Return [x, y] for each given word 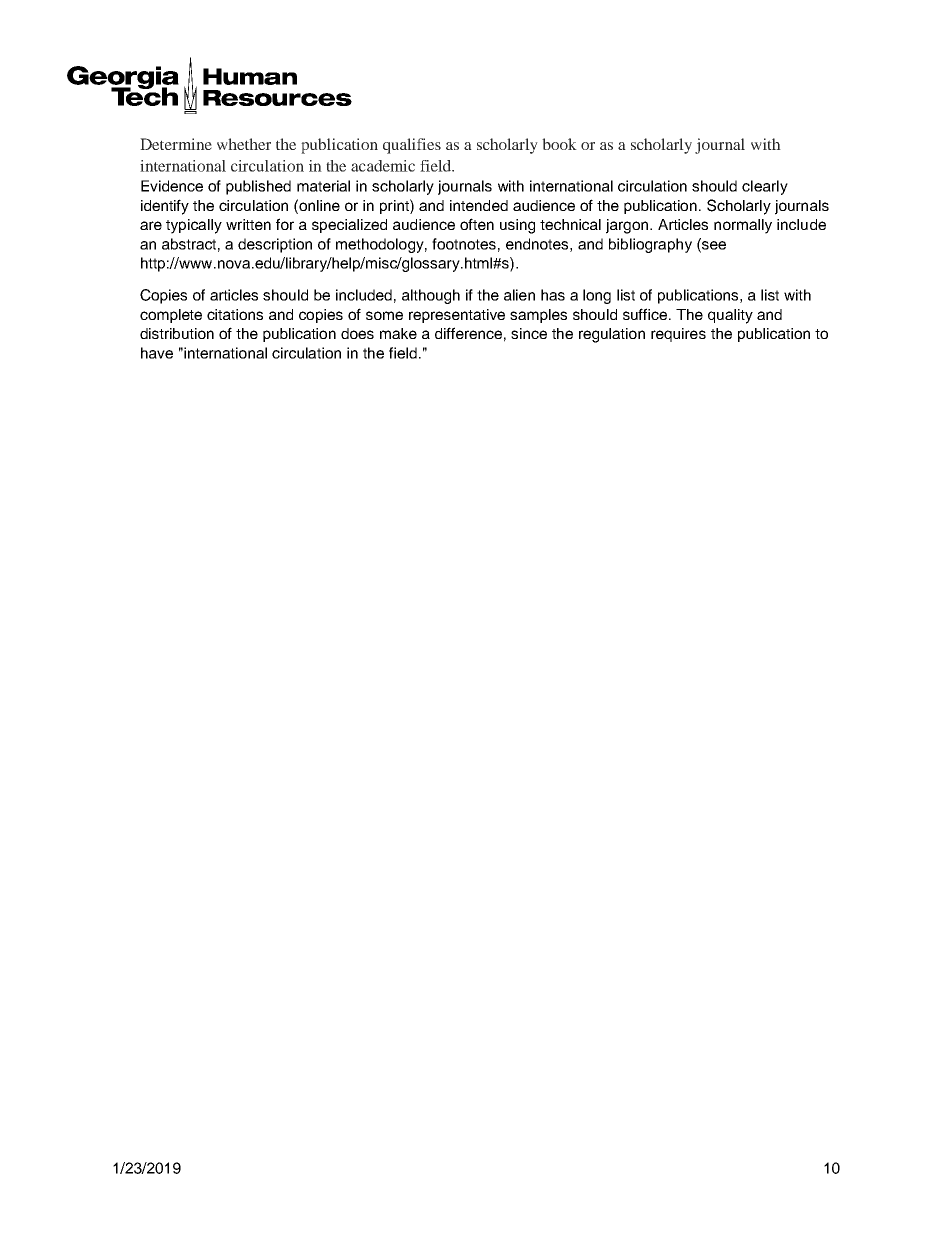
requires [678, 335]
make [398, 333]
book [559, 144]
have [157, 353]
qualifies [412, 146]
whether [244, 144]
